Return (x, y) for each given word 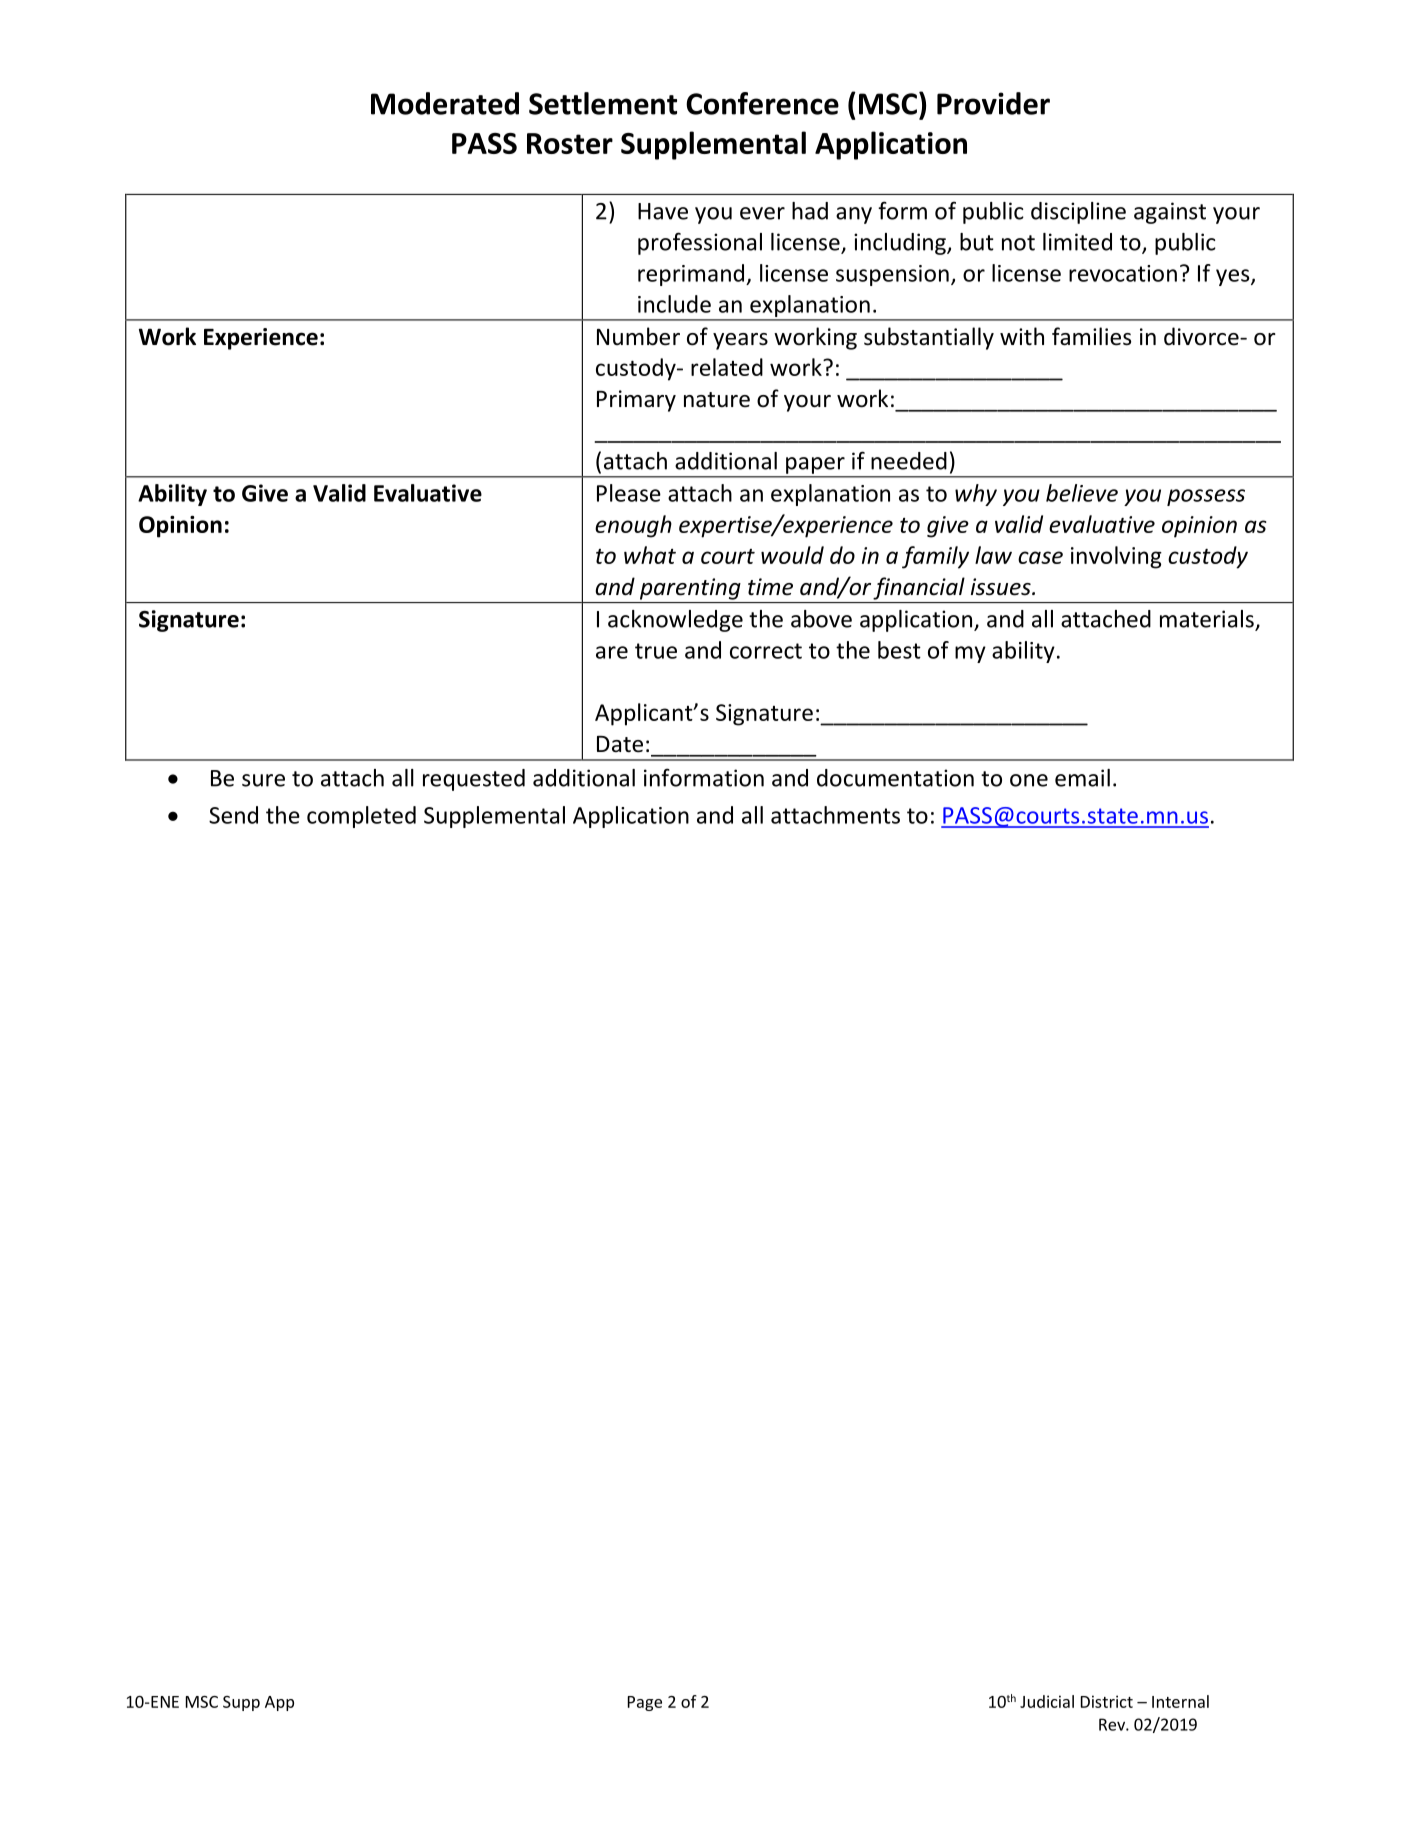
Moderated (445, 103)
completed (361, 817)
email (1082, 778)
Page (645, 1703)
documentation (895, 778)
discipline (1078, 213)
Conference (762, 103)
